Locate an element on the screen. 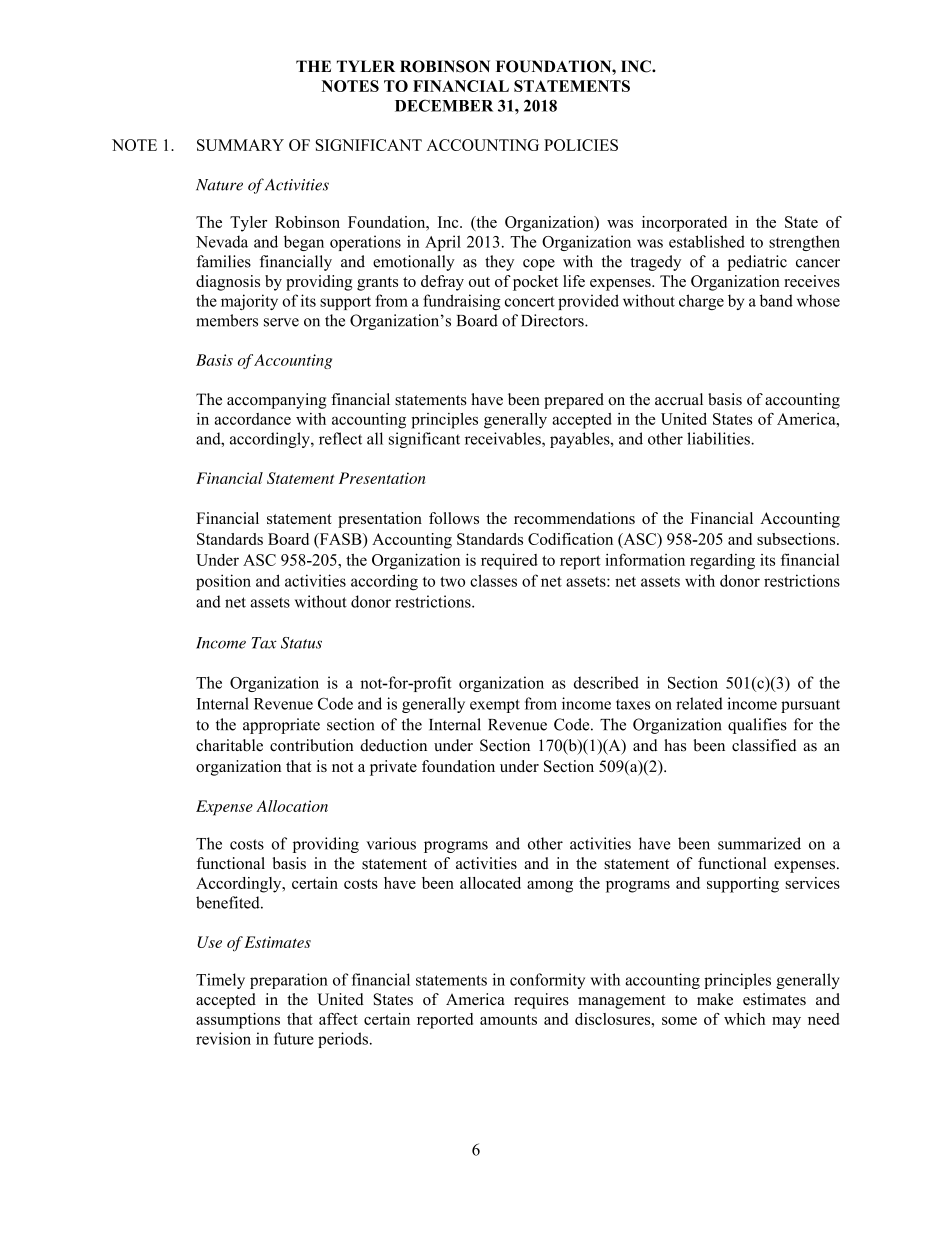 The image size is (952, 1233). POLICIES is located at coordinates (581, 145).
